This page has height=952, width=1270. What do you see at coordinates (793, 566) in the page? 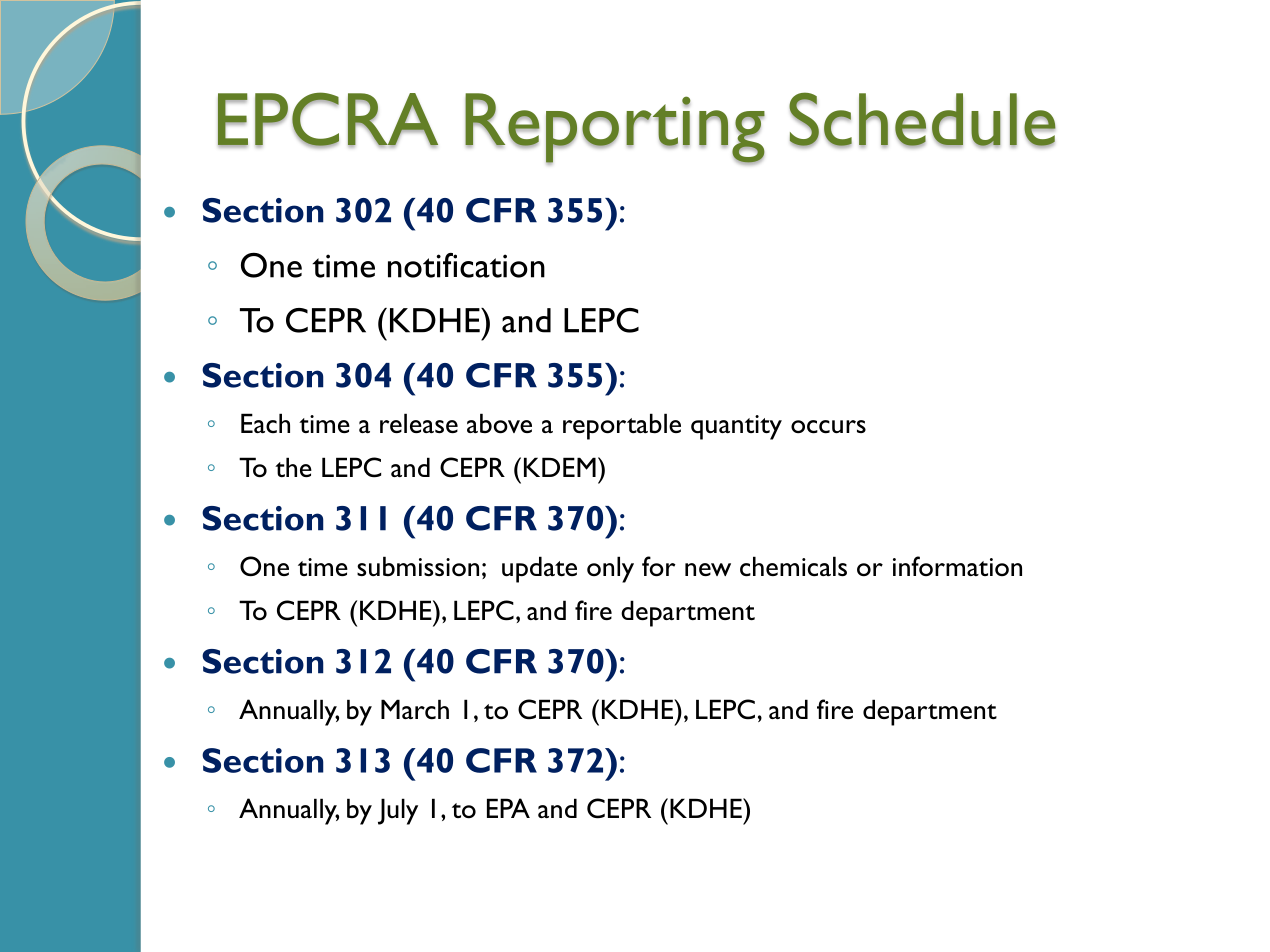
I see `chemicals` at bounding box center [793, 566].
